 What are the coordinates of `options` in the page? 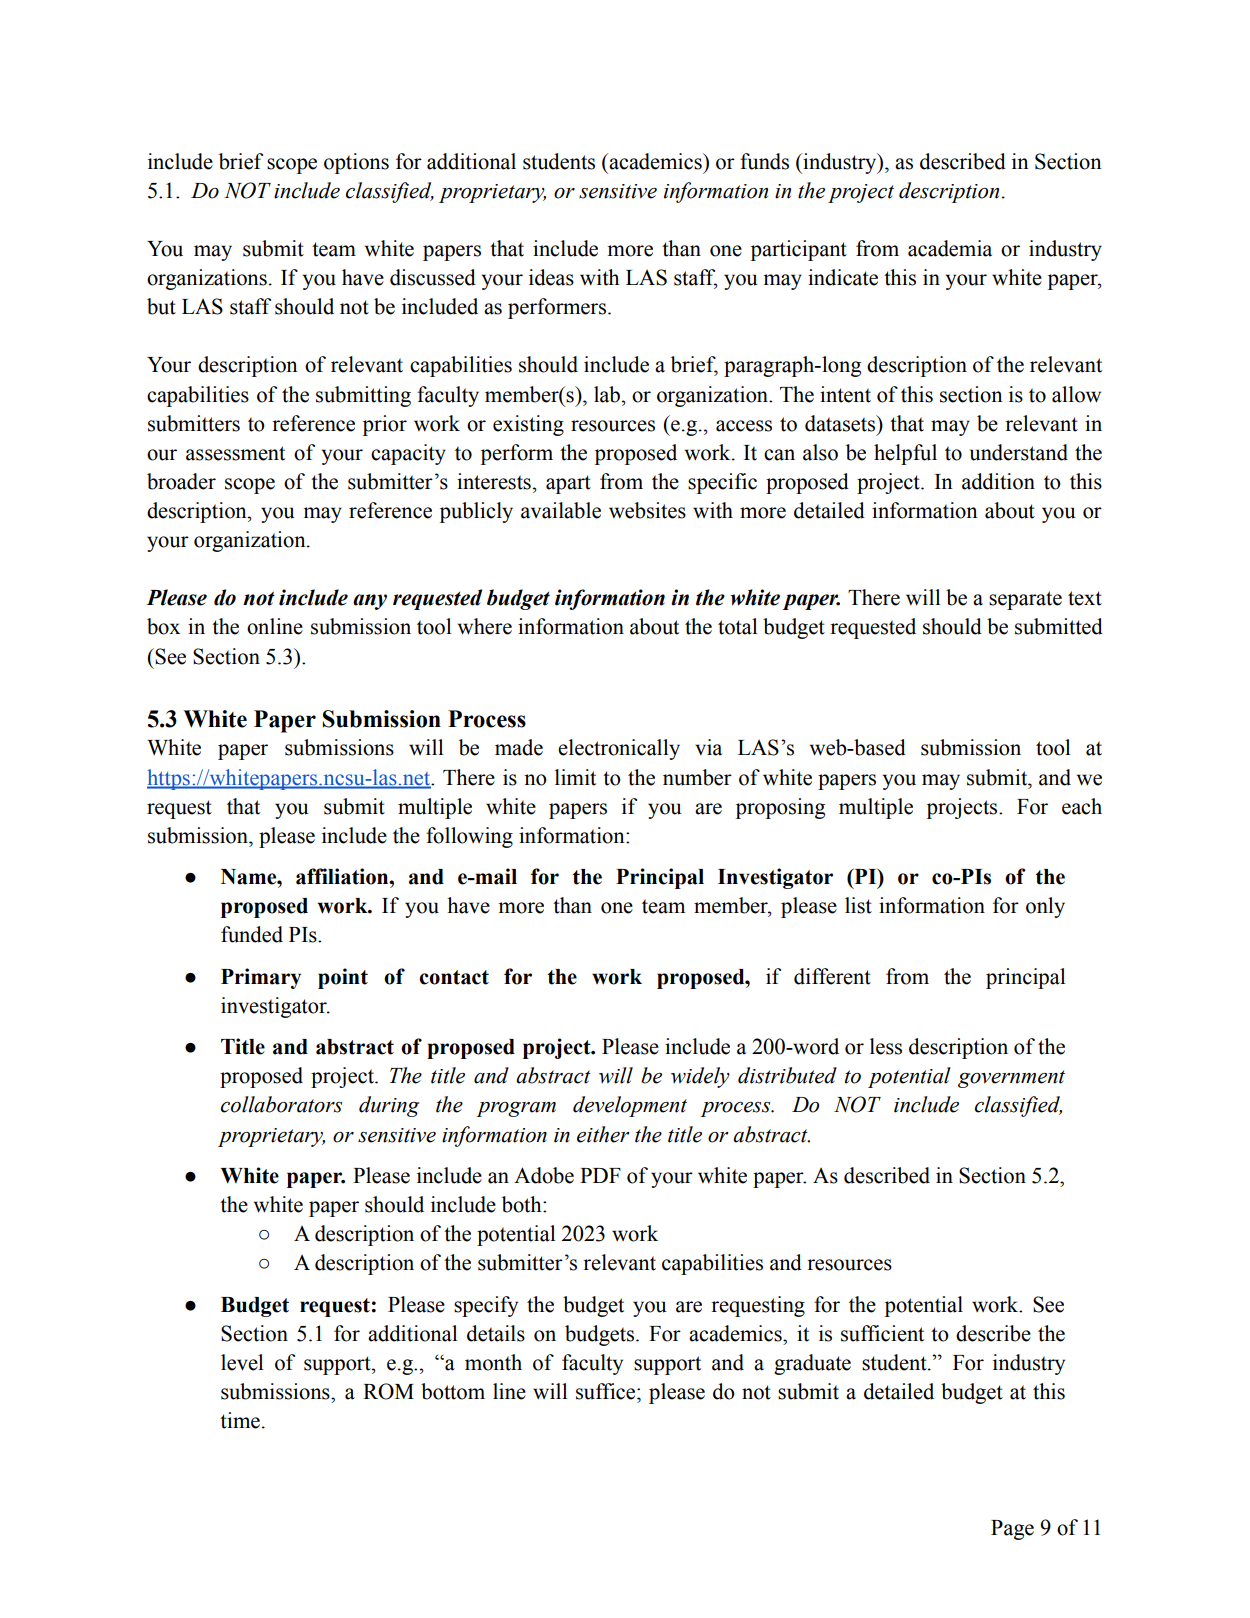 It's located at (356, 163).
